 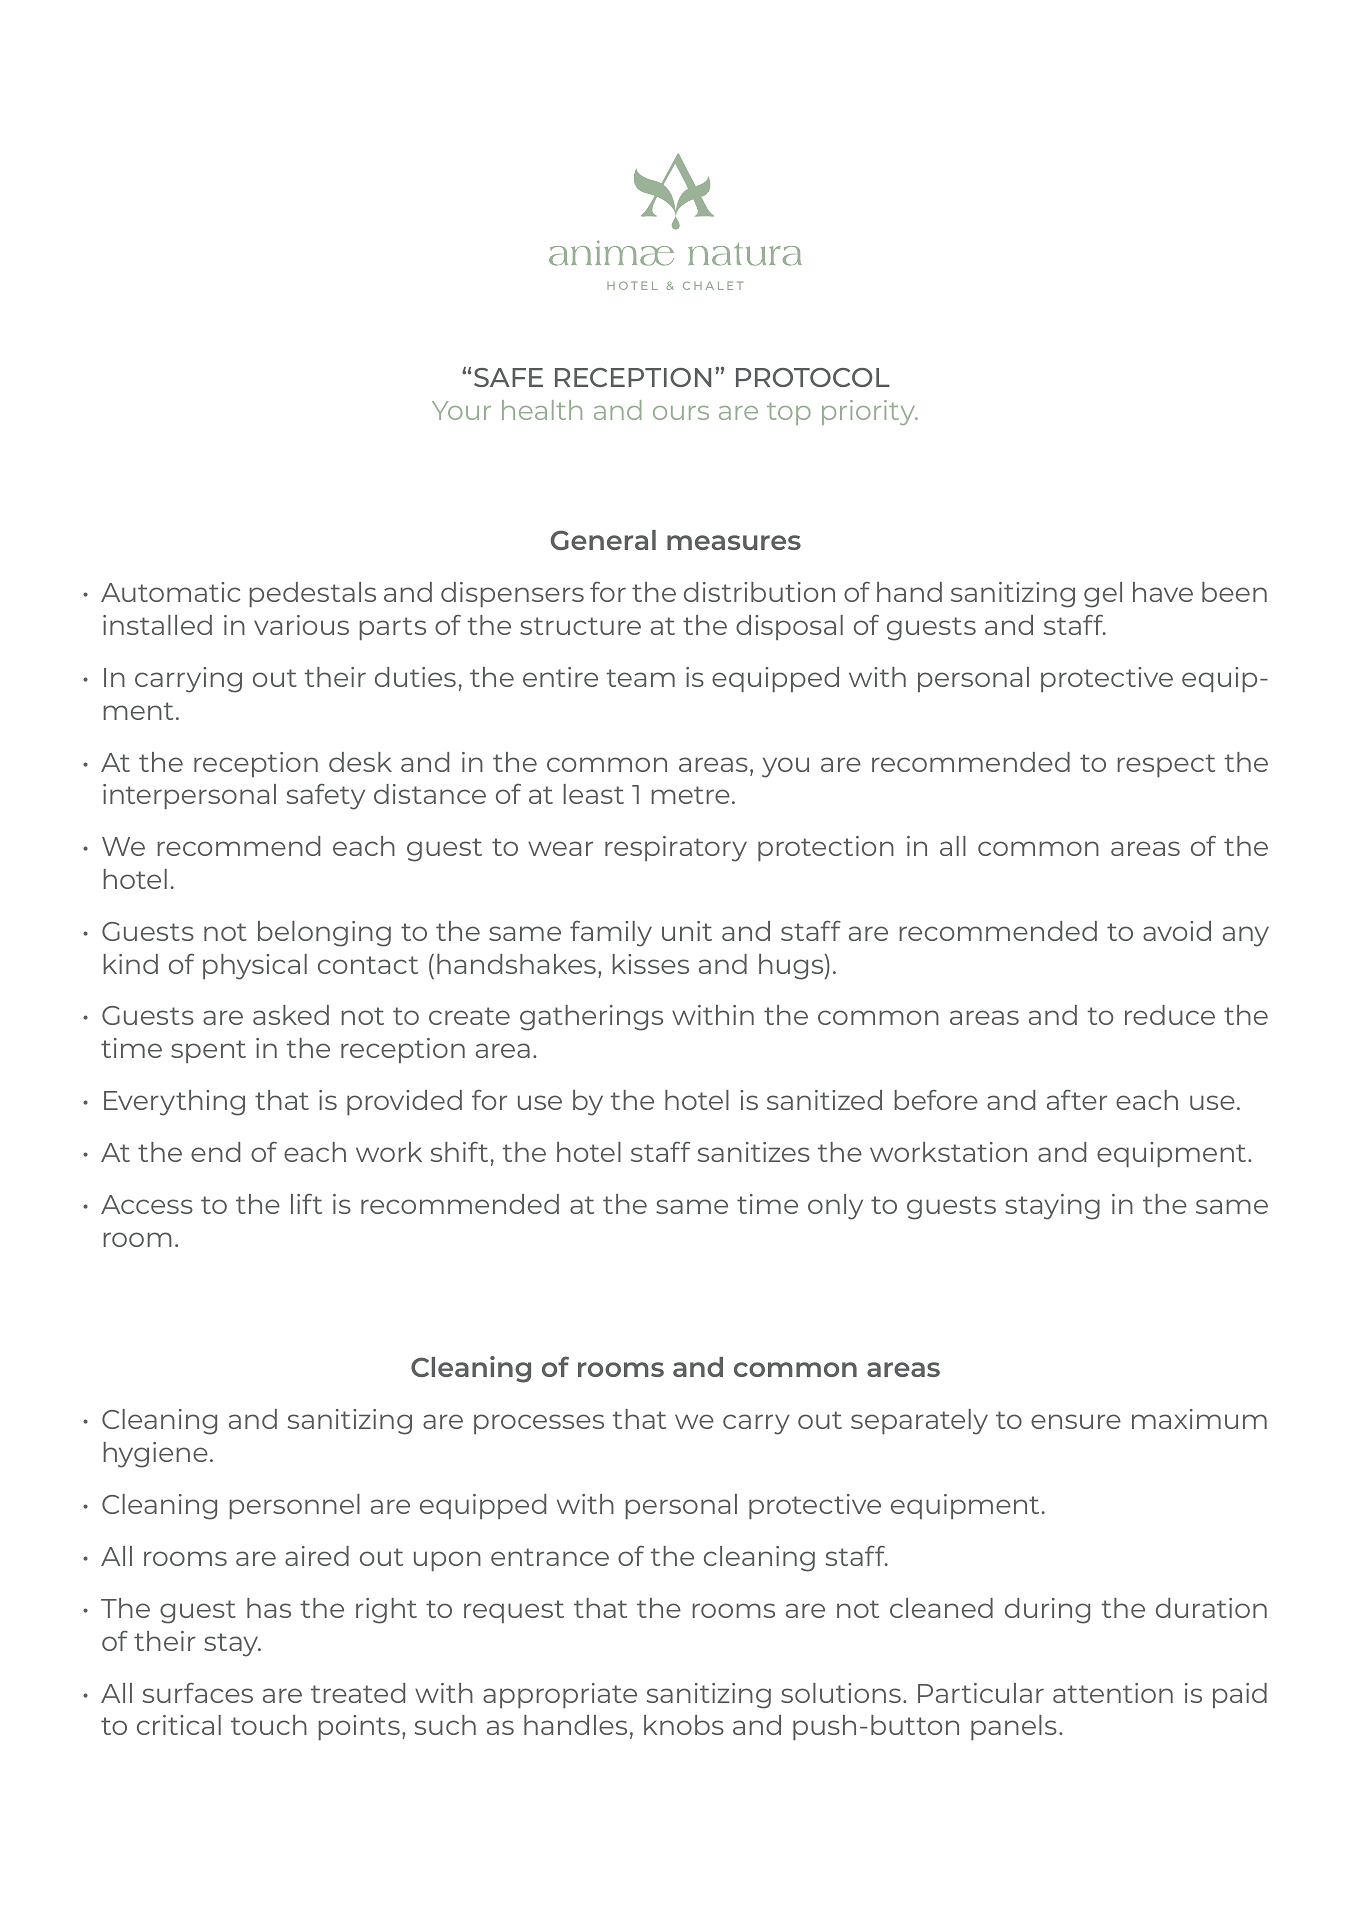 I want to click on desk, so click(x=360, y=762).
